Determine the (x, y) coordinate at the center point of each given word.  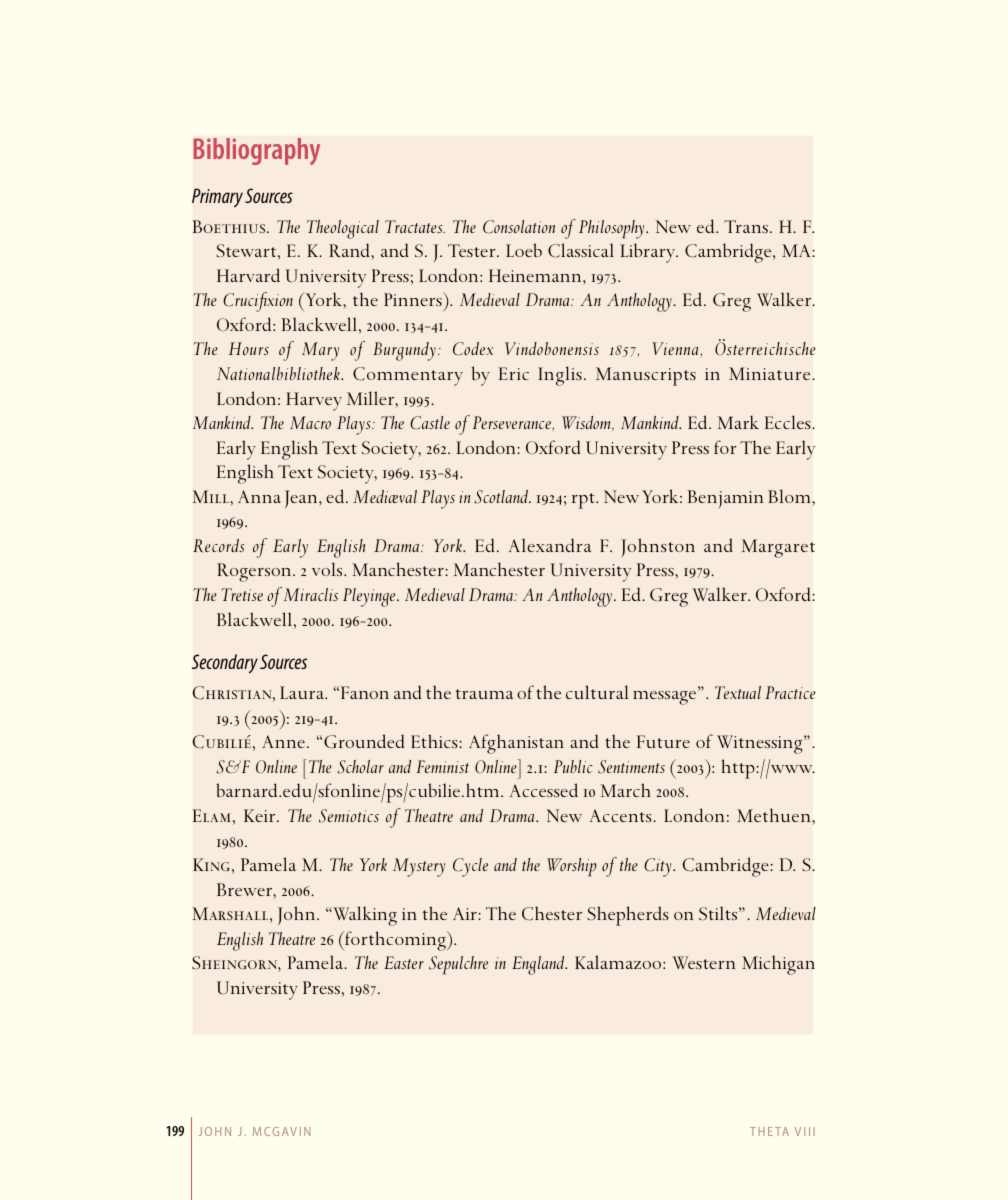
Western (703, 962)
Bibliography (256, 151)
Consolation (519, 227)
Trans (746, 226)
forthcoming (395, 941)
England (539, 965)
